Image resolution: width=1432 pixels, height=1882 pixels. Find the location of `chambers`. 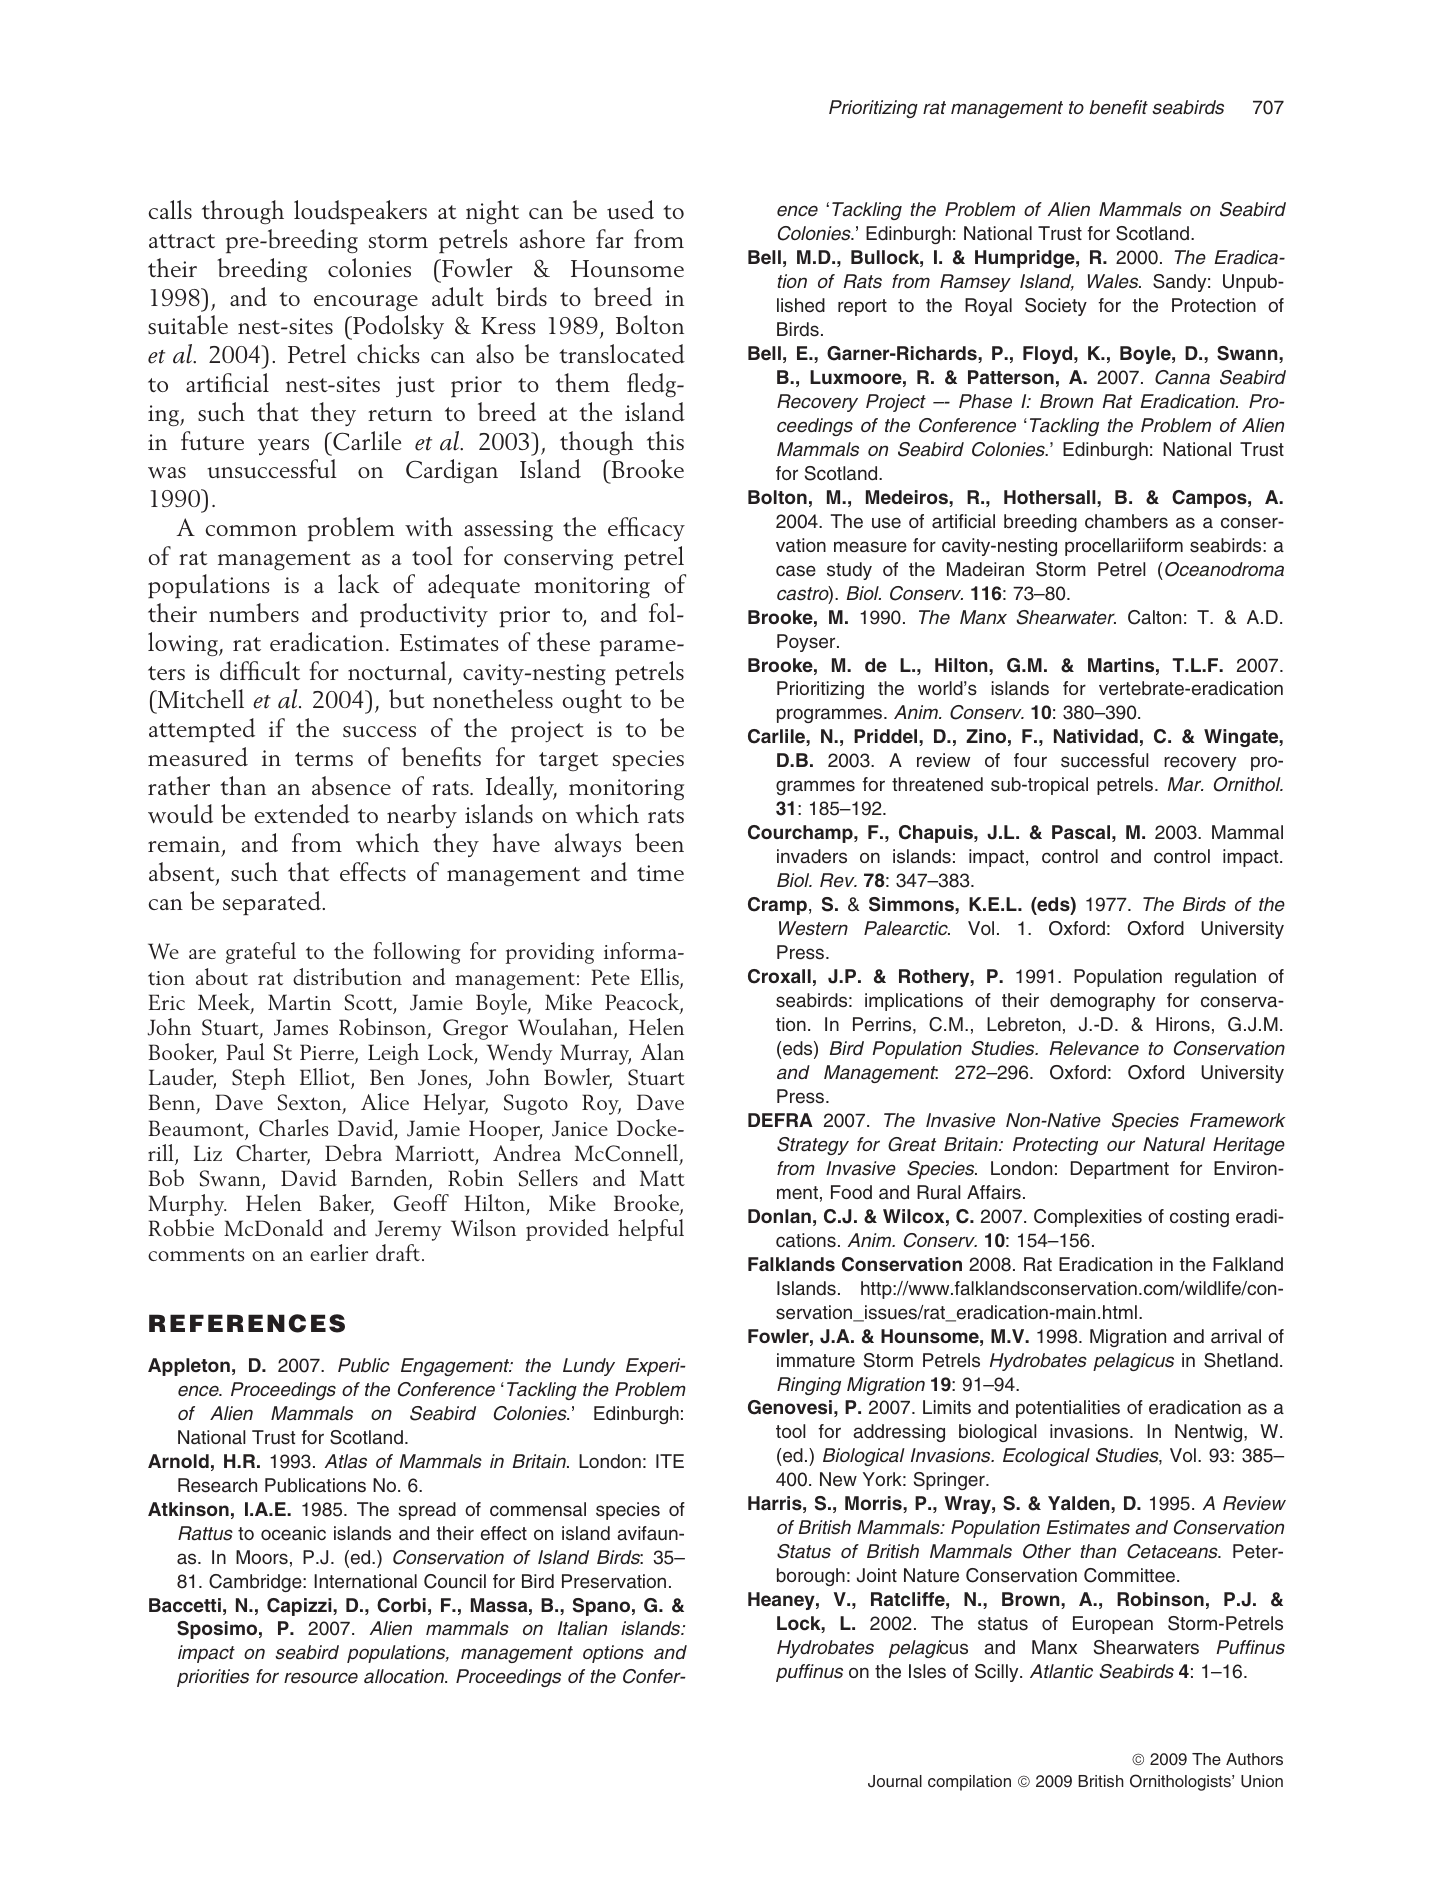

chambers is located at coordinates (1126, 521).
